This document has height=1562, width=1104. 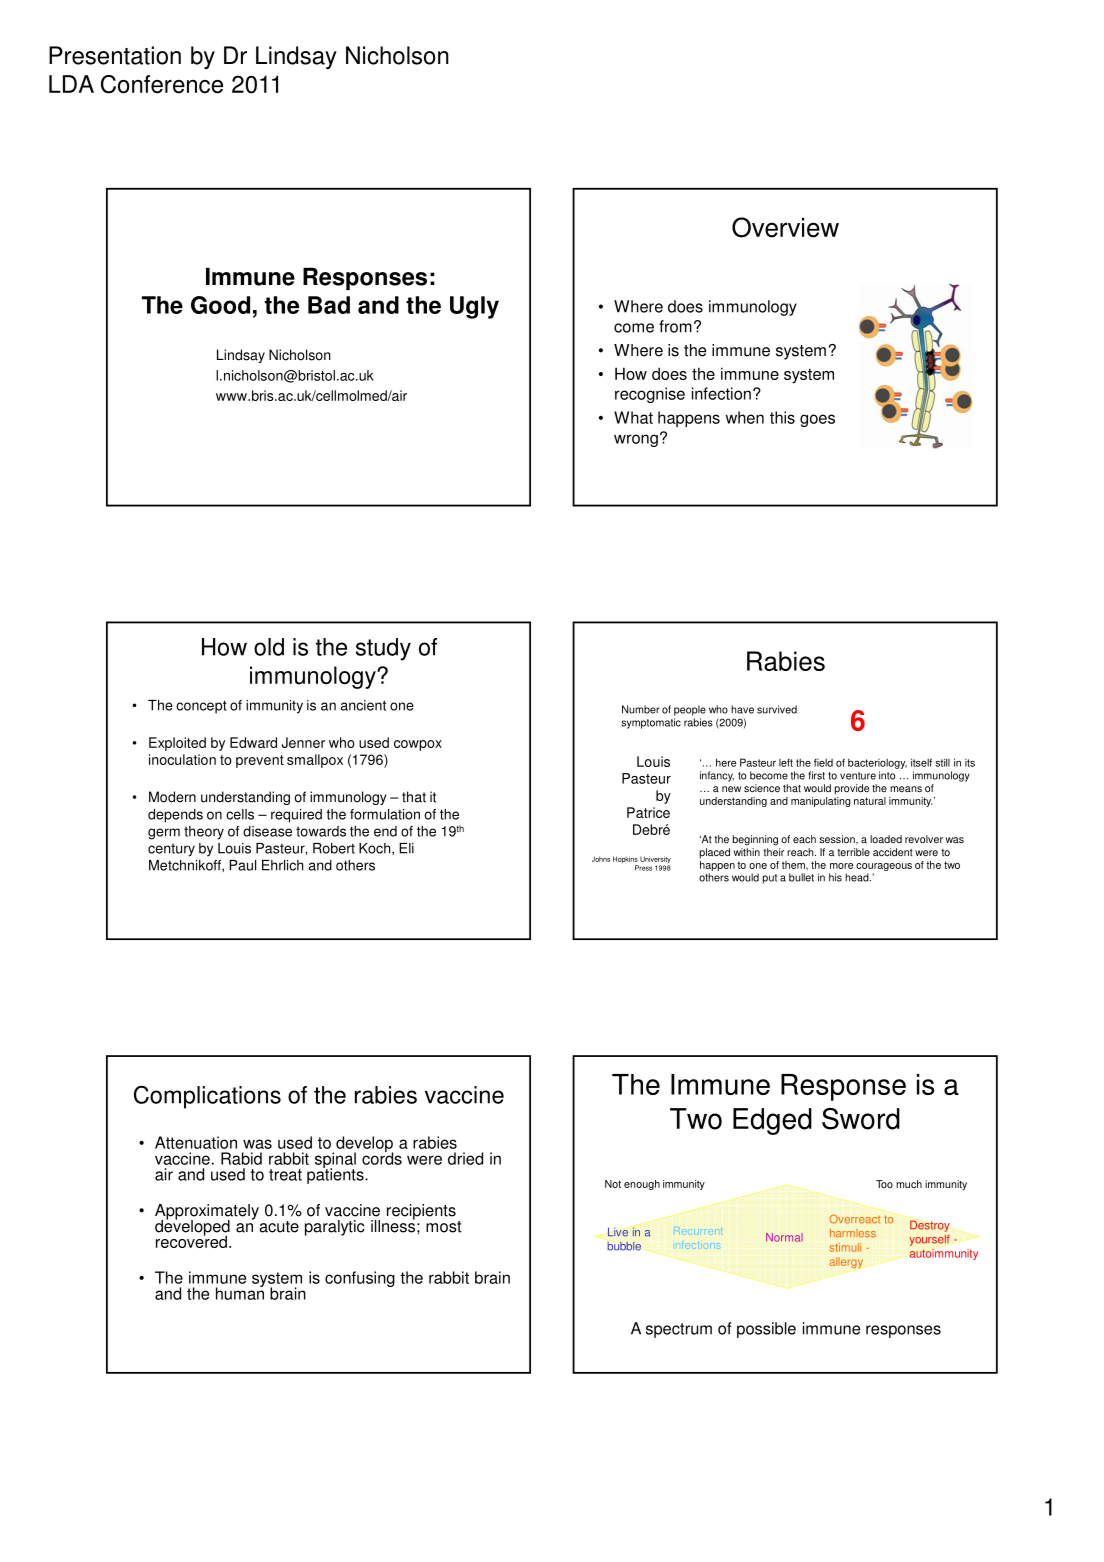 I want to click on human, so click(x=240, y=1292).
